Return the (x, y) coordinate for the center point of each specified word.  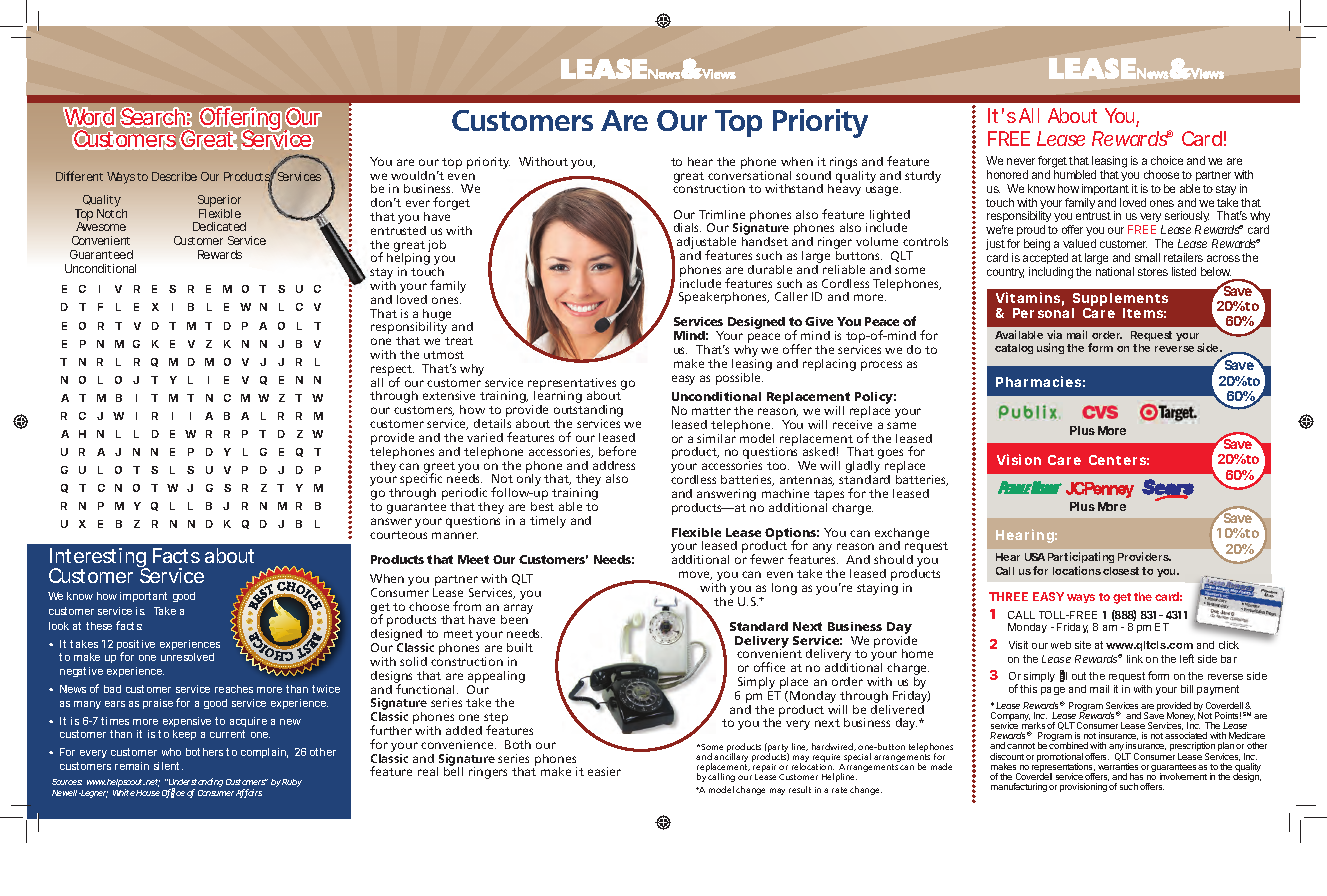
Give (819, 321)
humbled (1075, 174)
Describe (174, 176)
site (1083, 645)
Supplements (1120, 301)
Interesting (99, 559)
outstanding (588, 412)
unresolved (187, 657)
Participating (1081, 559)
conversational (749, 174)
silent (168, 766)
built (520, 647)
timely (548, 522)
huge (437, 316)
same (901, 425)
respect (392, 371)
